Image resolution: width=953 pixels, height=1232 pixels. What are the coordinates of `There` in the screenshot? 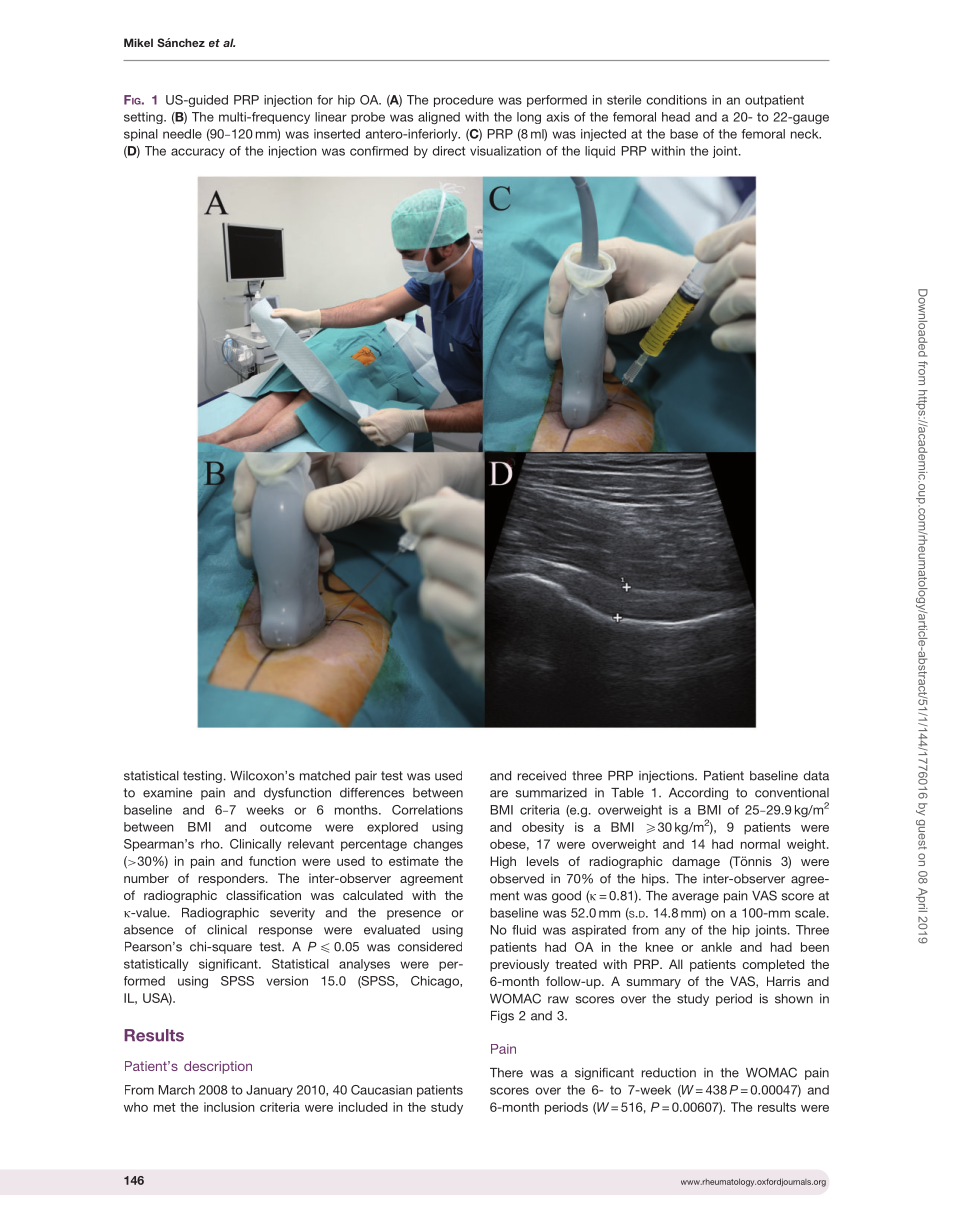 It's located at (506, 1073).
